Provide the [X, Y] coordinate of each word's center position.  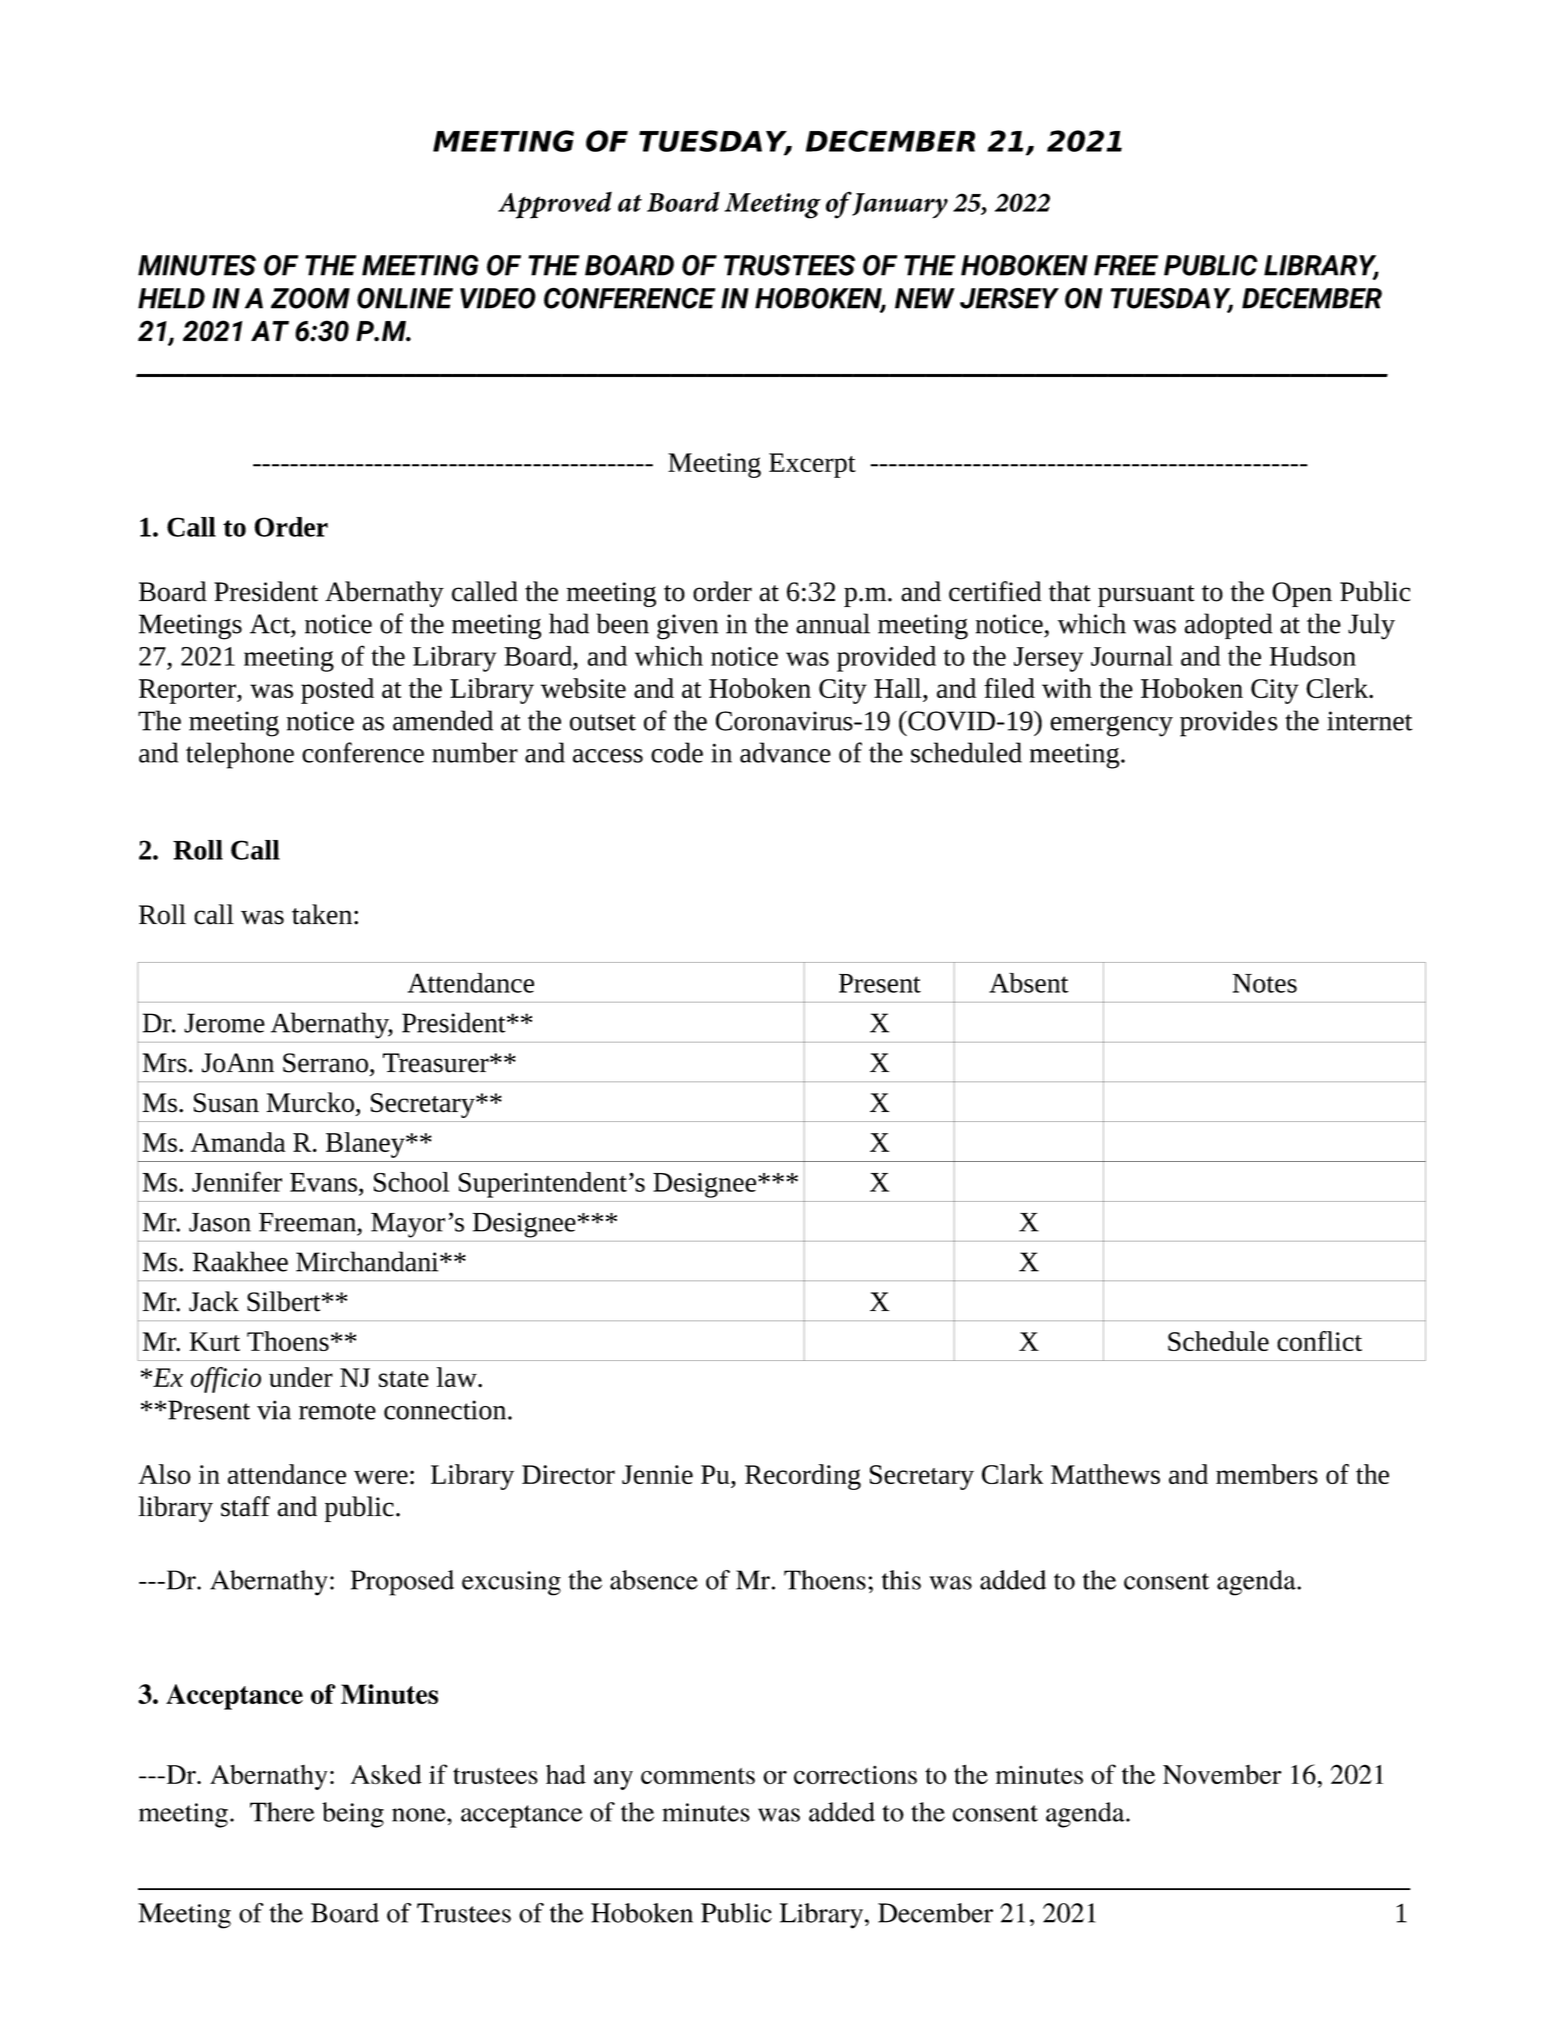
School [411, 1182]
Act [271, 624]
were [381, 1477]
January [899, 205]
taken [322, 914]
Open [1302, 594]
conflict [1319, 1341]
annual [833, 623]
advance [785, 752]
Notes [1265, 983]
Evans [323, 1182]
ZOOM [310, 298]
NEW [925, 298]
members [1267, 1474]
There [282, 1812]
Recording [803, 1477]
